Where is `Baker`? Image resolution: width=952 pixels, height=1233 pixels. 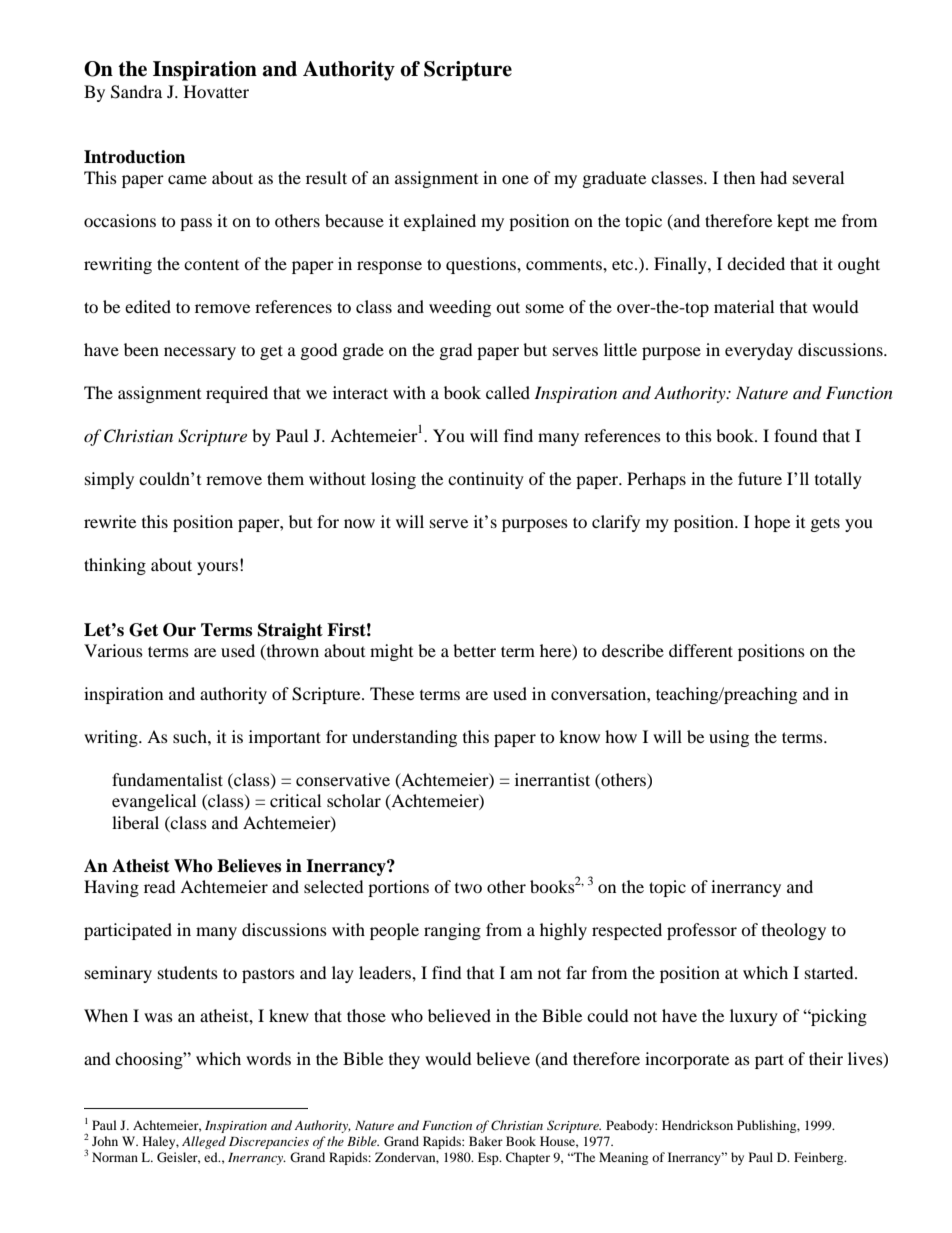
Baker is located at coordinates (486, 1141).
